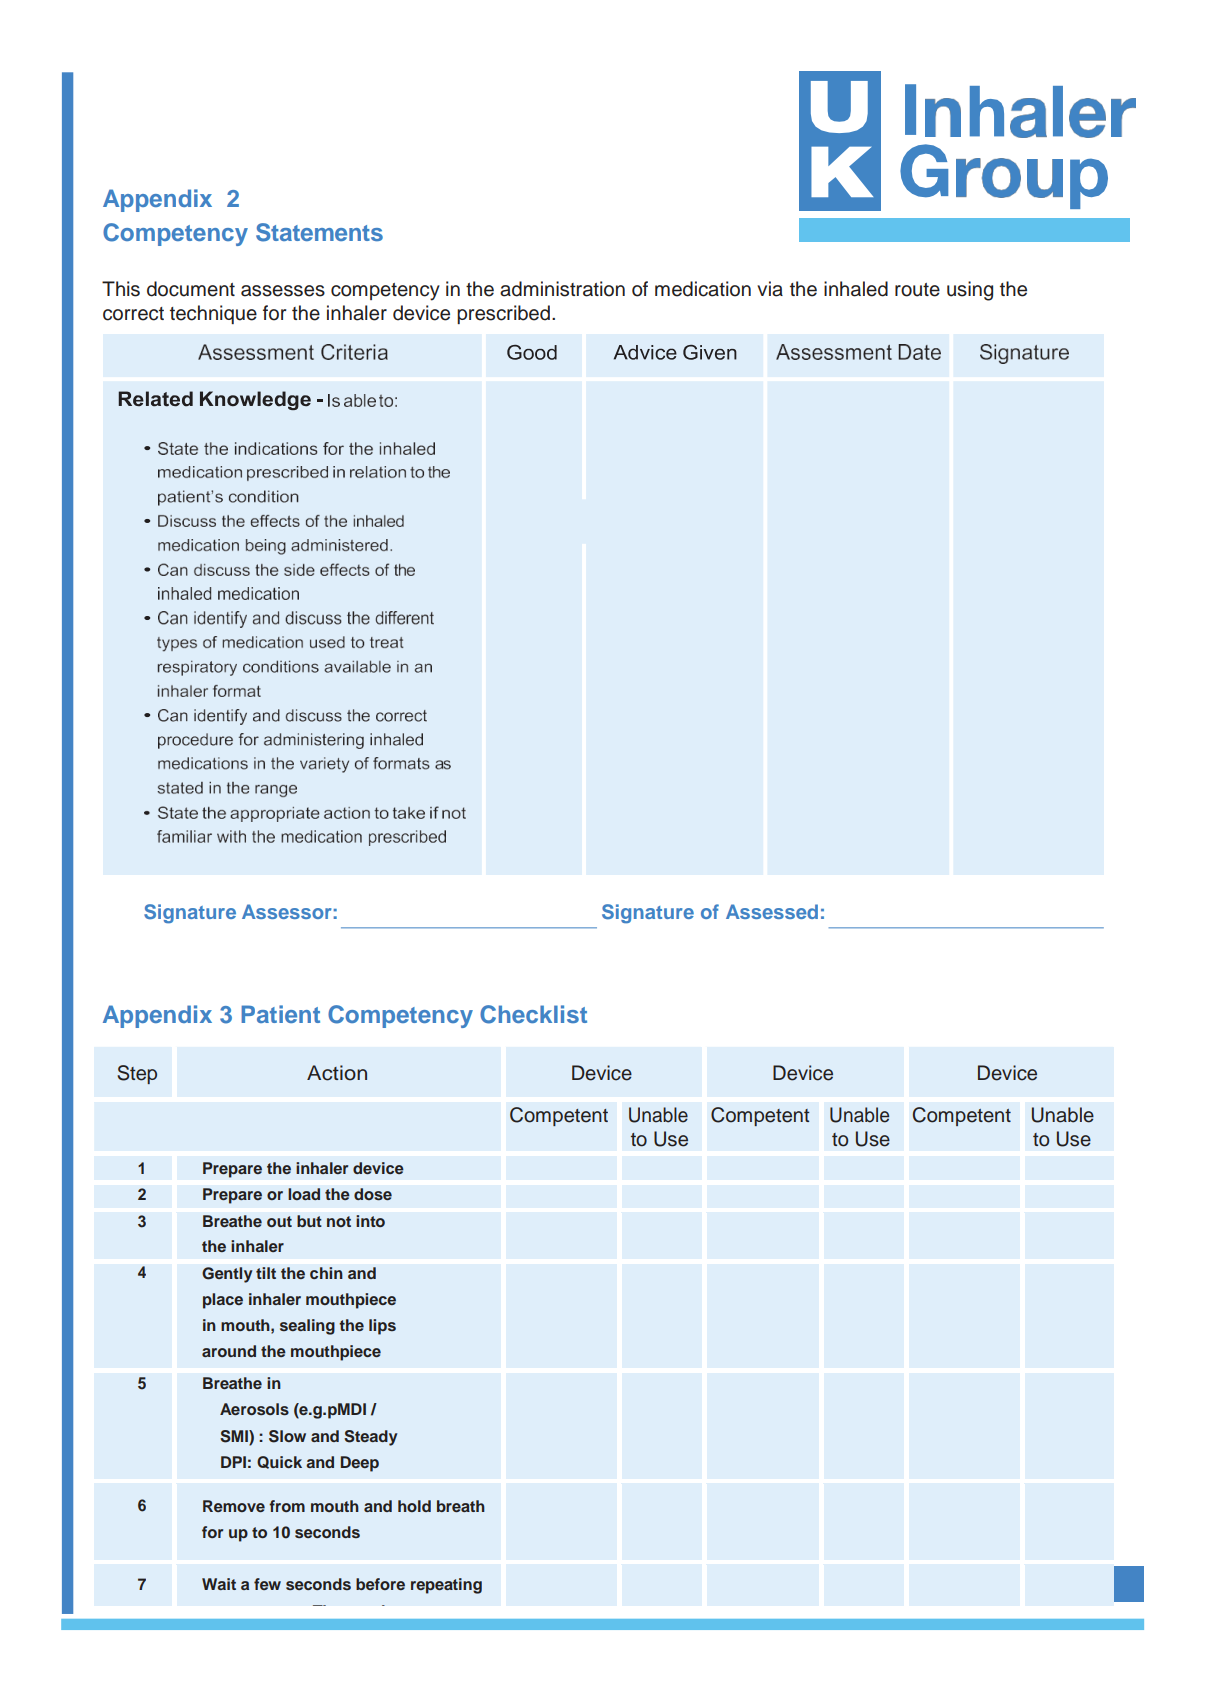 This screenshot has width=1206, height=1704. I want to click on Assessed, so click(772, 911).
